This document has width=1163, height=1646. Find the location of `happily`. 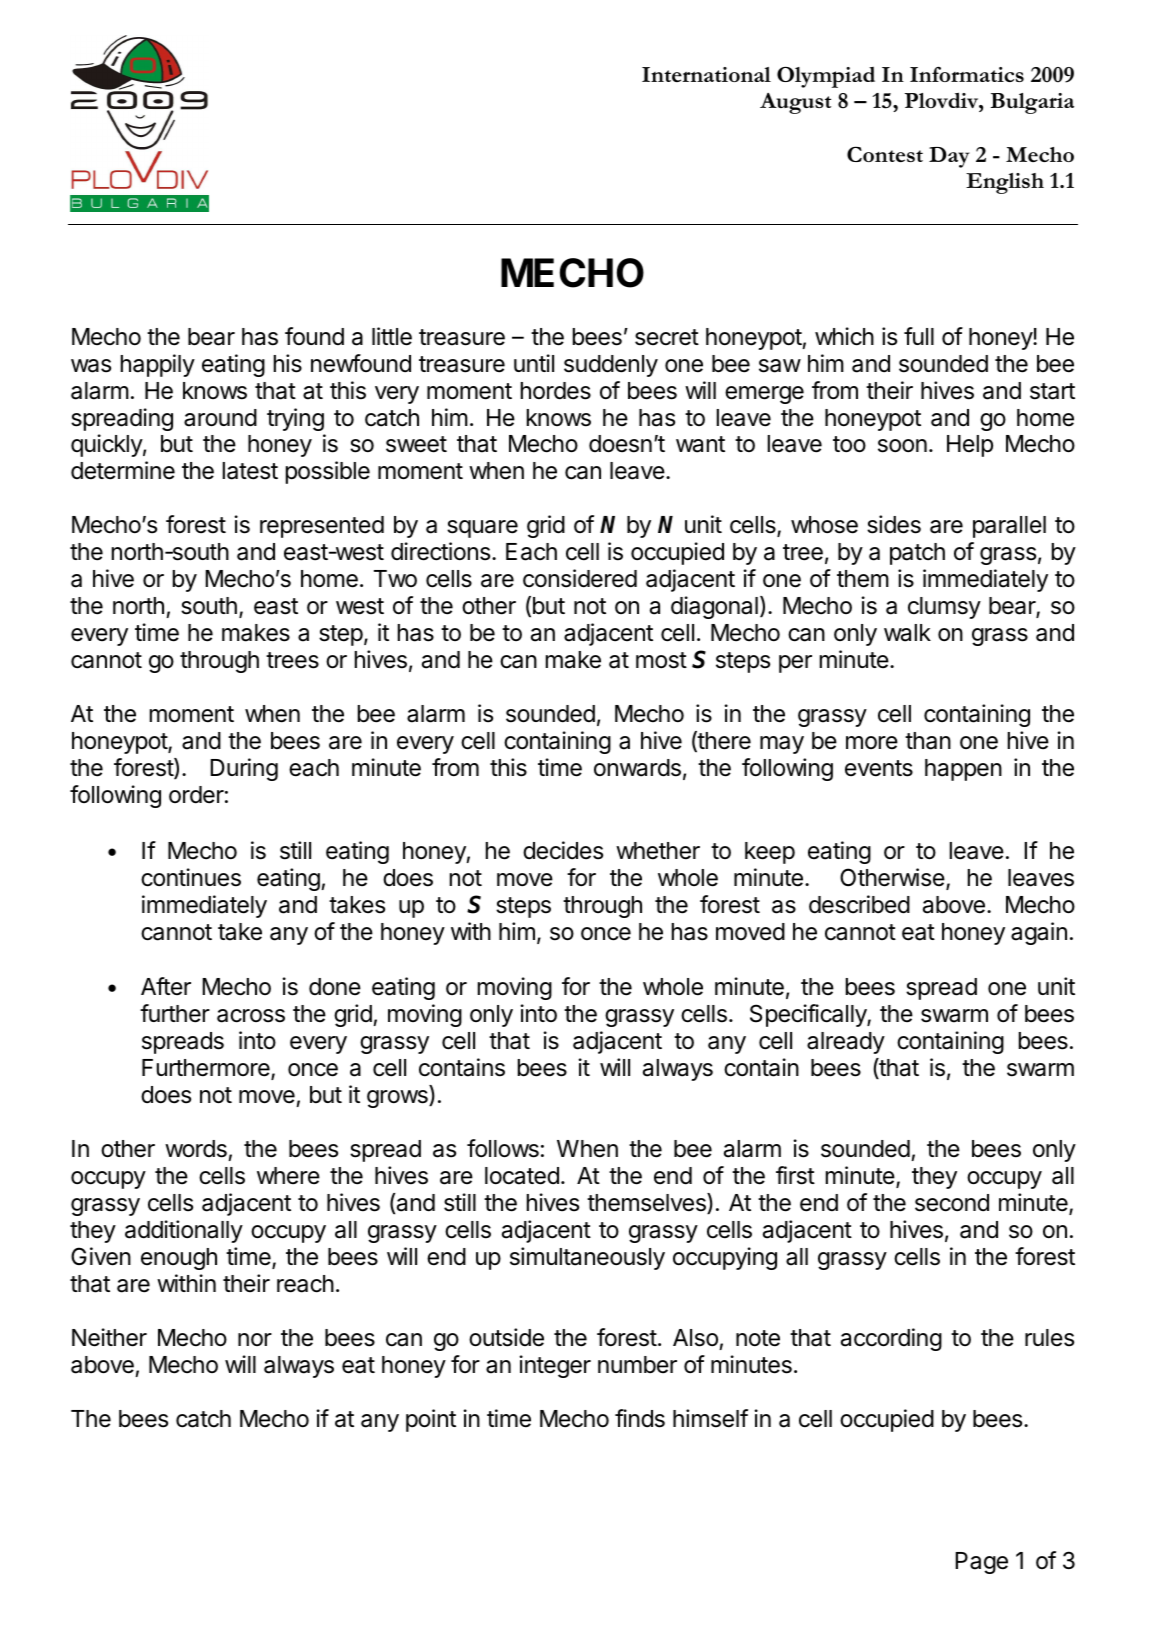

happily is located at coordinates (158, 365).
